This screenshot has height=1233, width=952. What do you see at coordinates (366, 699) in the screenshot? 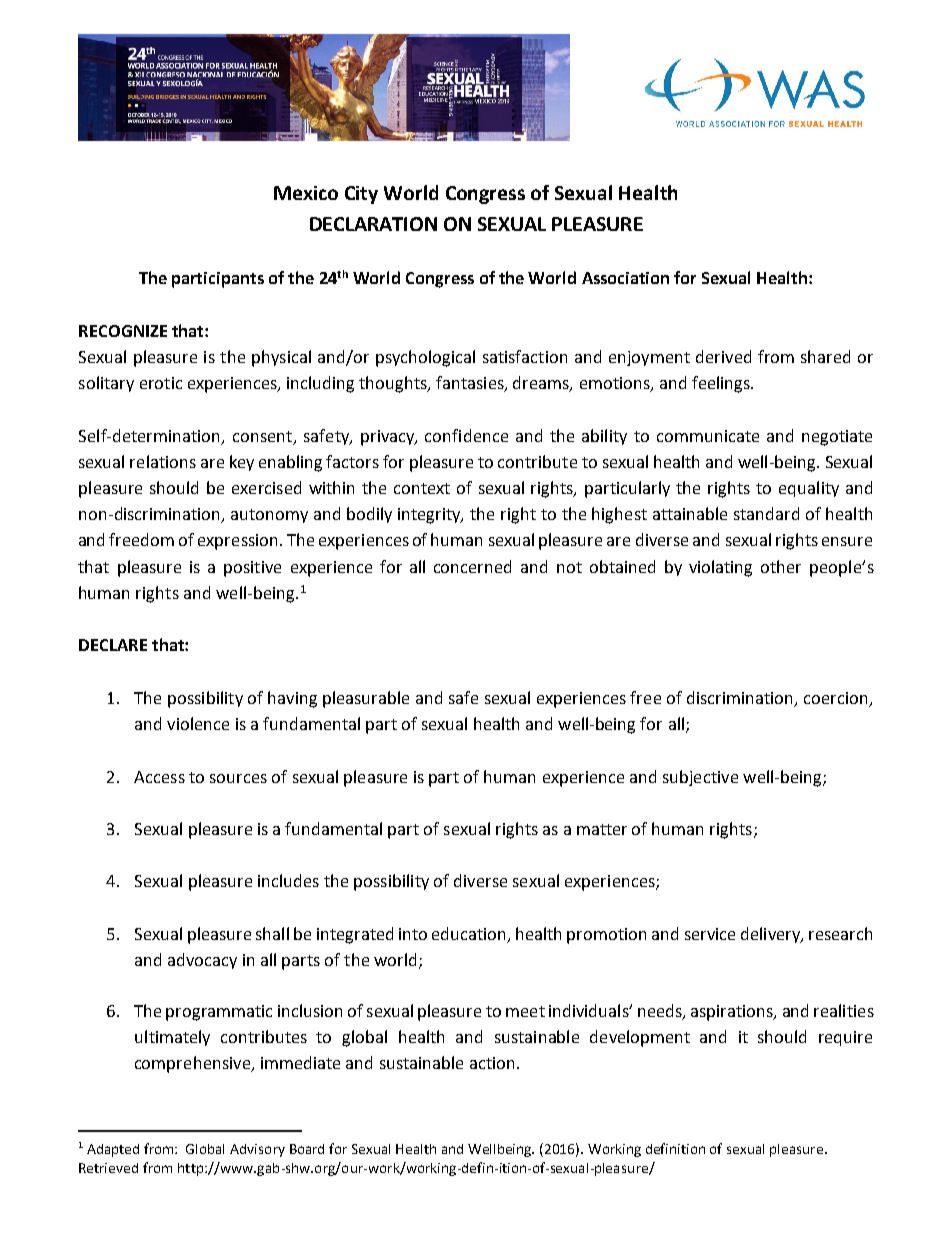
I see `pleasurable` at bounding box center [366, 699].
